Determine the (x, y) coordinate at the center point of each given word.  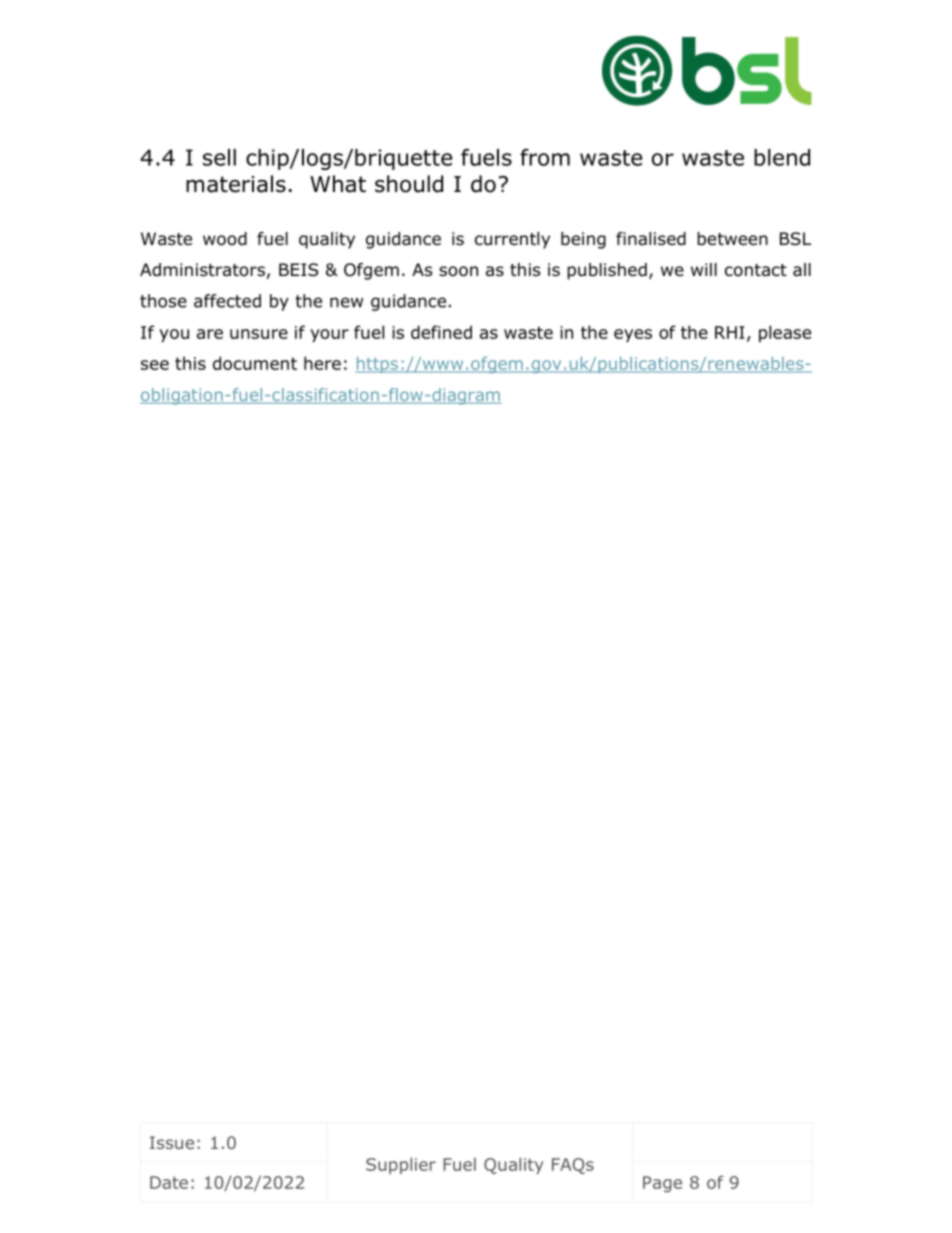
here (322, 363)
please (785, 333)
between (732, 239)
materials (236, 184)
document (255, 363)
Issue (172, 1142)
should (409, 184)
